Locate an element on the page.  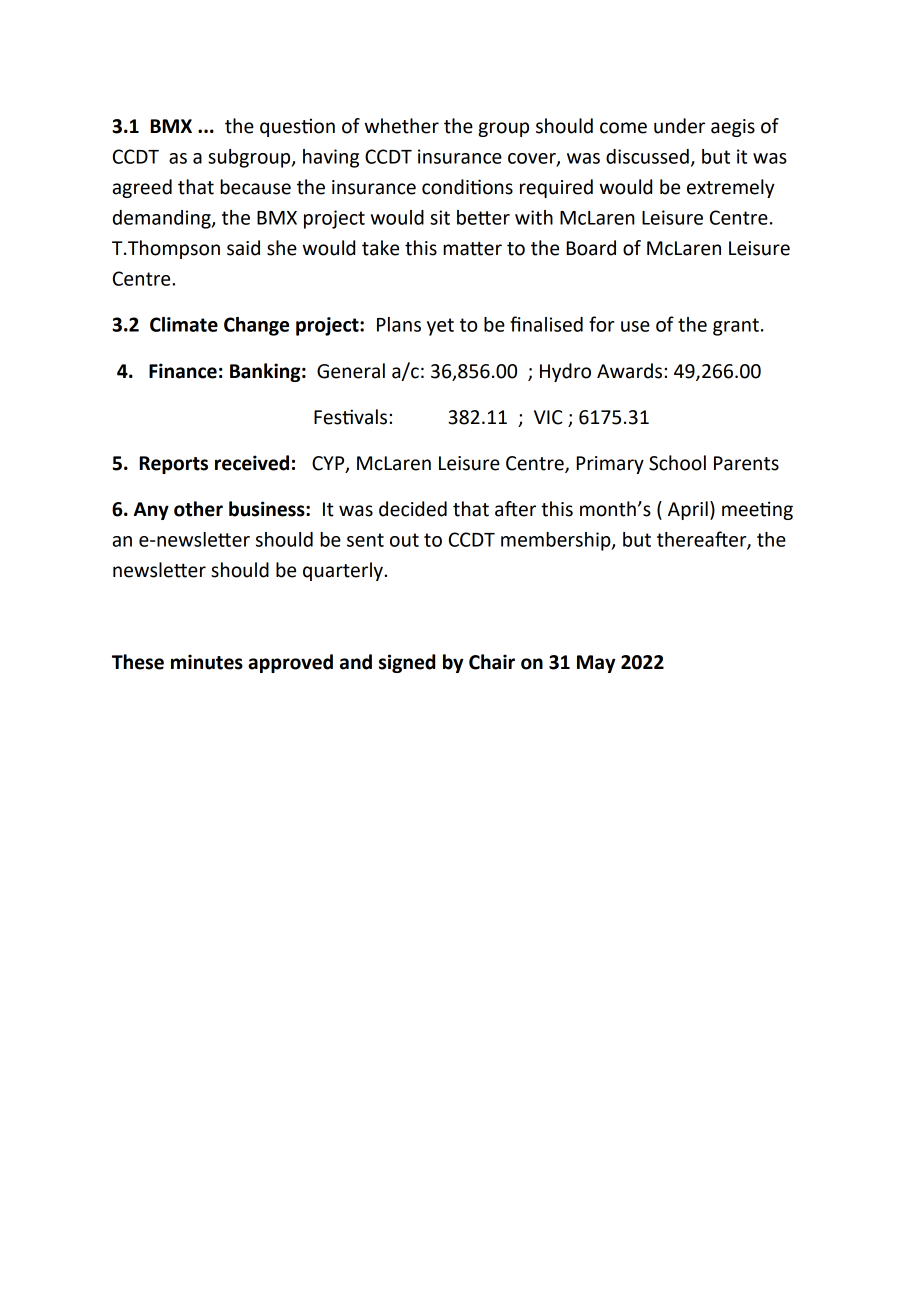
signed is located at coordinates (407, 663).
